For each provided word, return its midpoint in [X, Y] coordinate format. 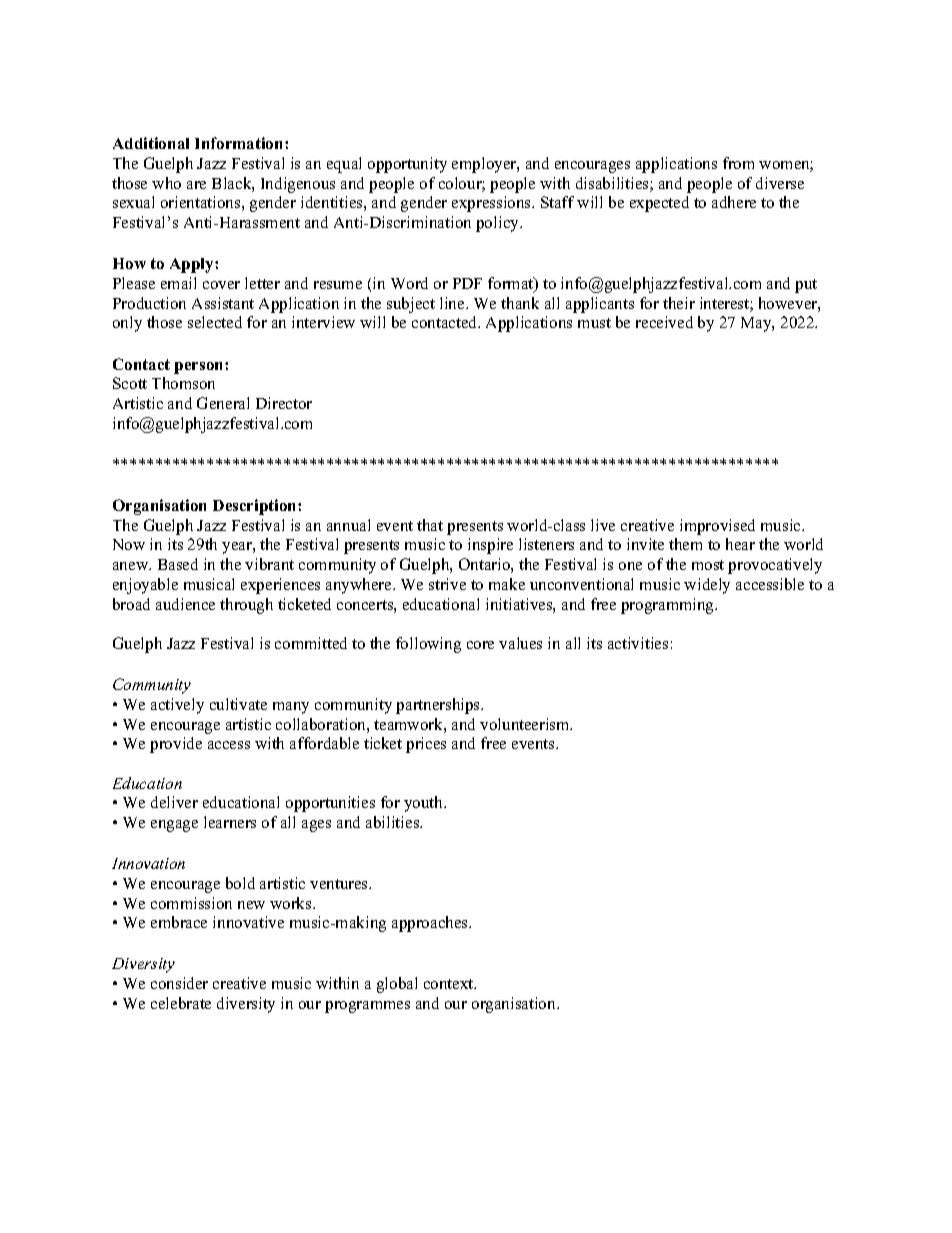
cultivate [238, 704]
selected [215, 322]
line [453, 303]
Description [256, 507]
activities [638, 643]
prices [426, 745]
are [196, 185]
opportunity [407, 165]
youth [425, 804]
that [430, 525]
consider [179, 983]
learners [230, 822]
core [480, 645]
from [738, 163]
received [664, 322]
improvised [717, 527]
